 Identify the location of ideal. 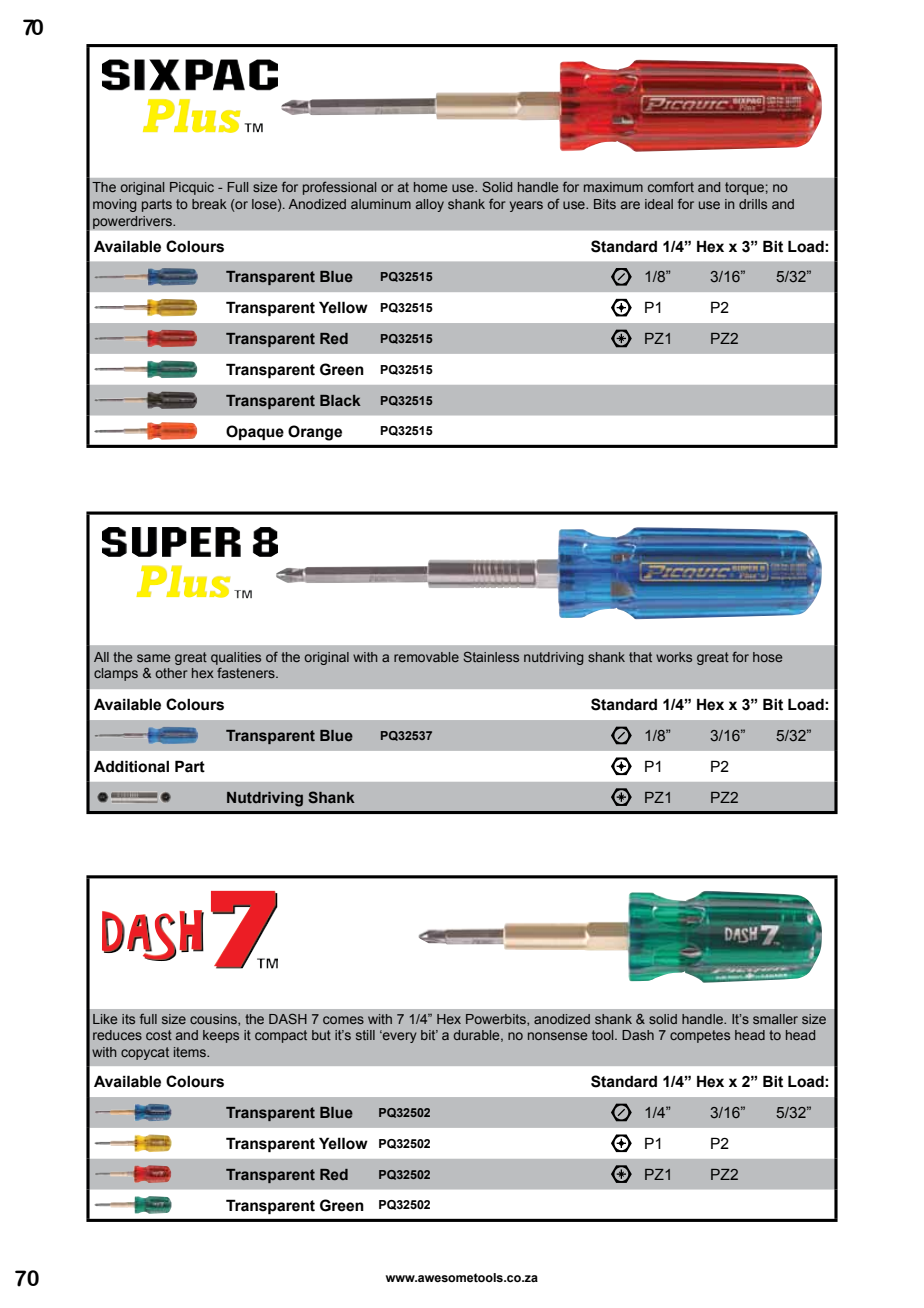
(659, 204).
